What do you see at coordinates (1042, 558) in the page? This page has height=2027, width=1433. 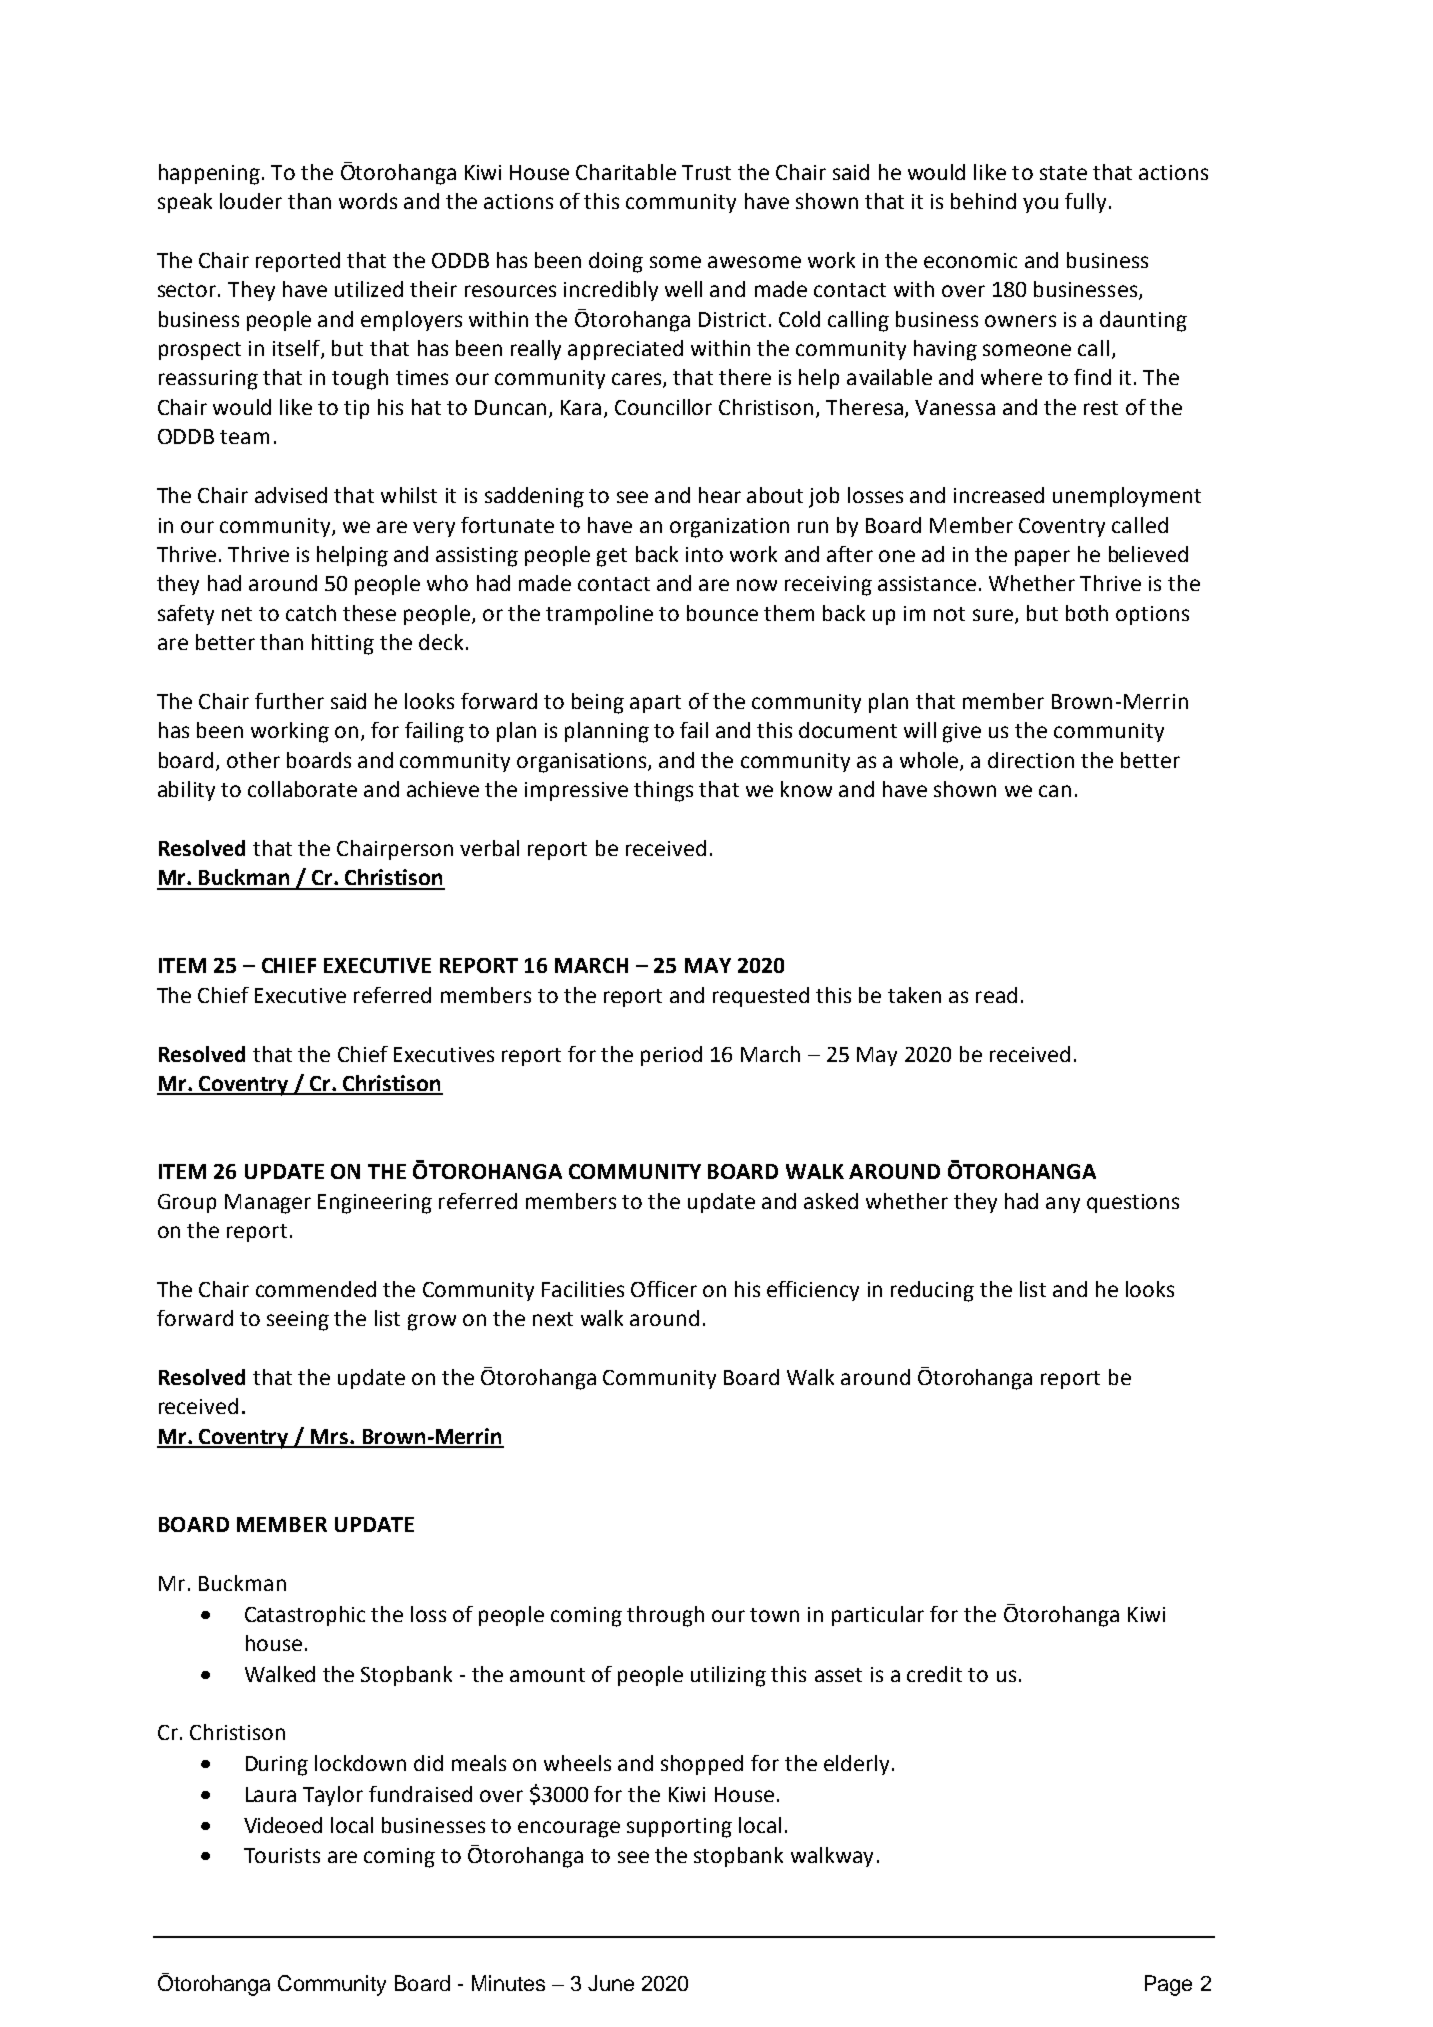 I see `paper` at bounding box center [1042, 558].
